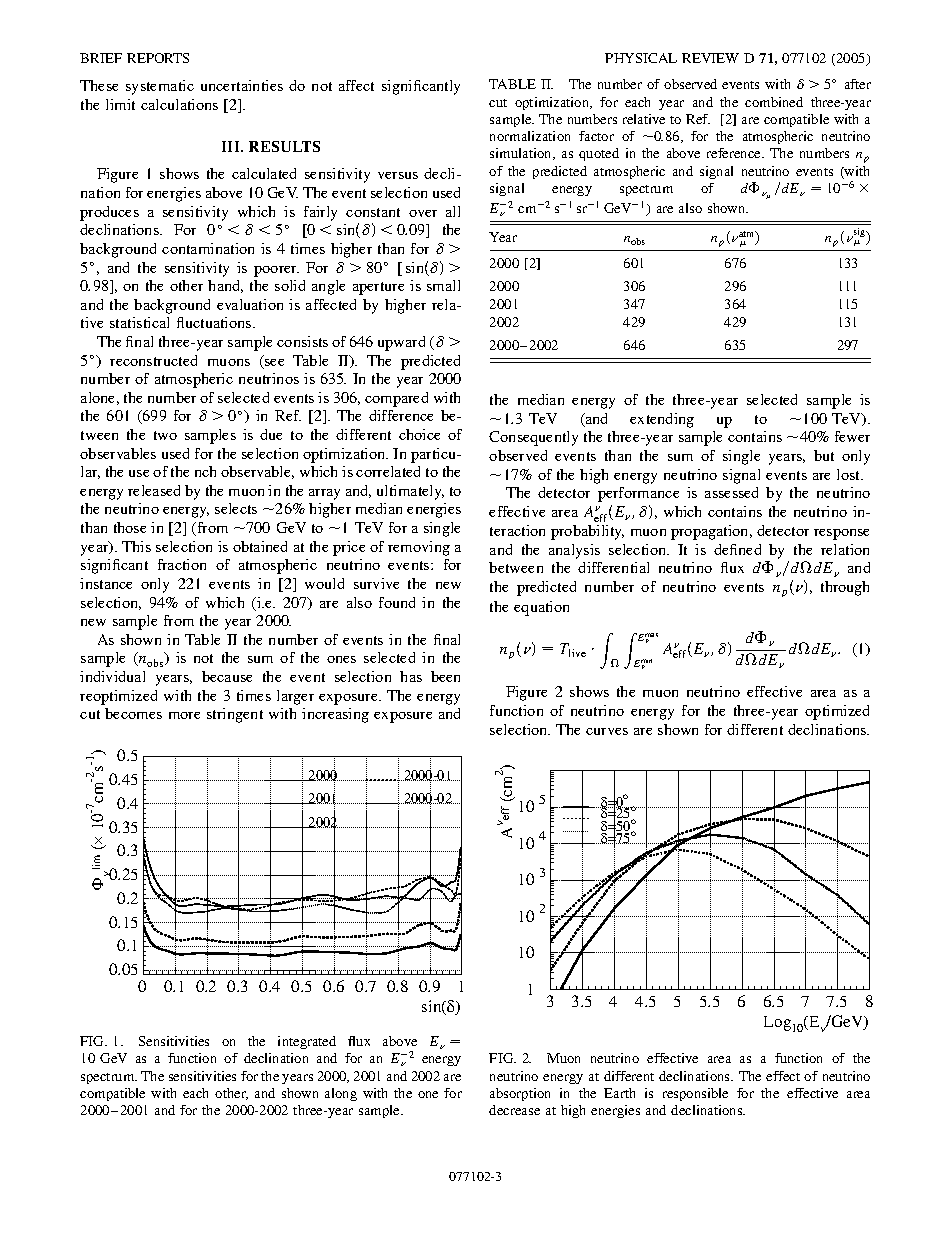 The image size is (952, 1233). What do you see at coordinates (520, 1094) in the image?
I see `absorption` at bounding box center [520, 1094].
